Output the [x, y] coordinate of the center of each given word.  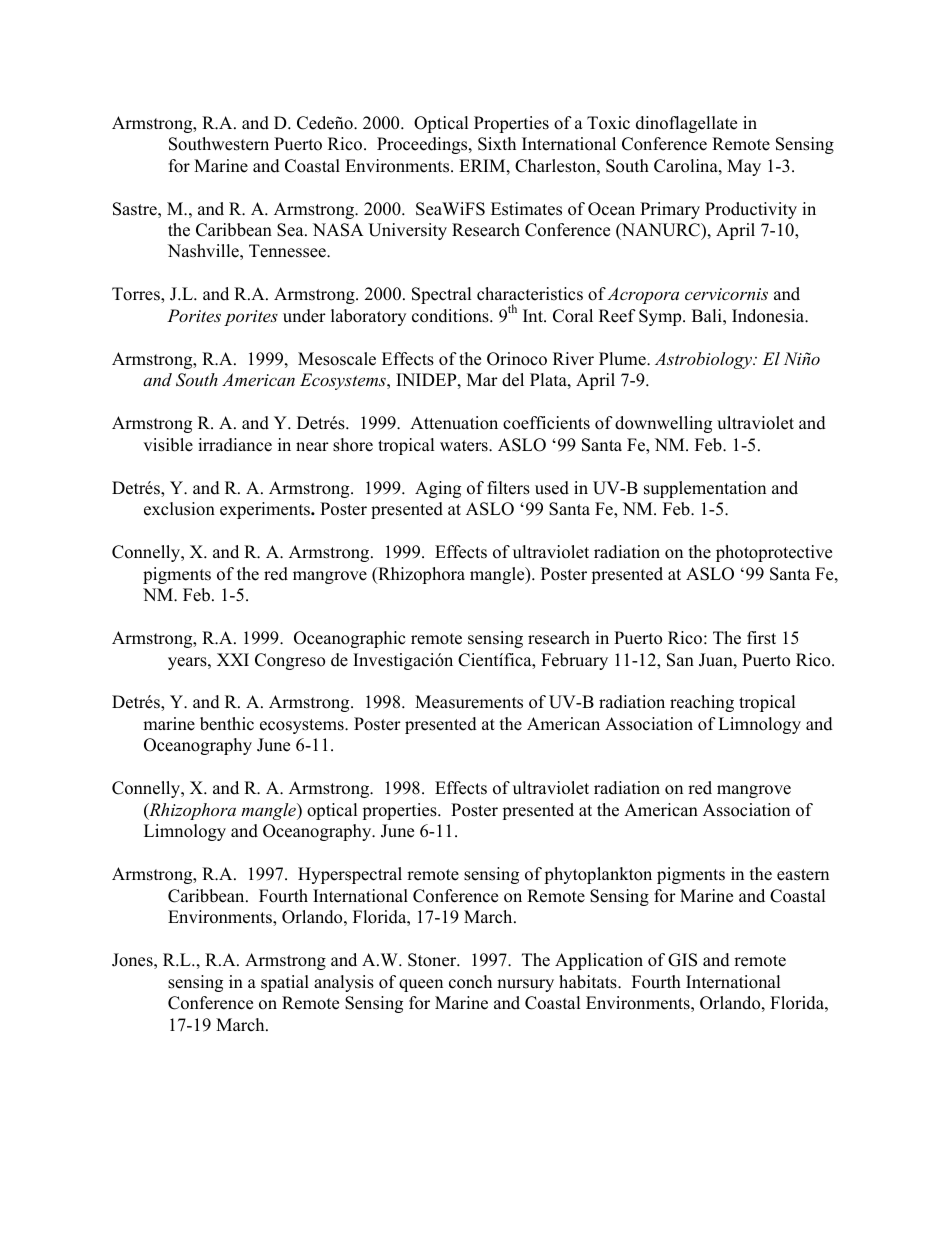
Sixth [497, 144]
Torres [137, 295]
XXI [233, 659]
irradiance [235, 445]
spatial [285, 983]
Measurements [469, 702]
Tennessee [288, 251]
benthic [227, 724]
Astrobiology [704, 360]
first [761, 638]
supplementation [705, 489]
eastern [803, 875]
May [744, 167]
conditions [451, 316]
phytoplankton [598, 875]
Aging [438, 489]
